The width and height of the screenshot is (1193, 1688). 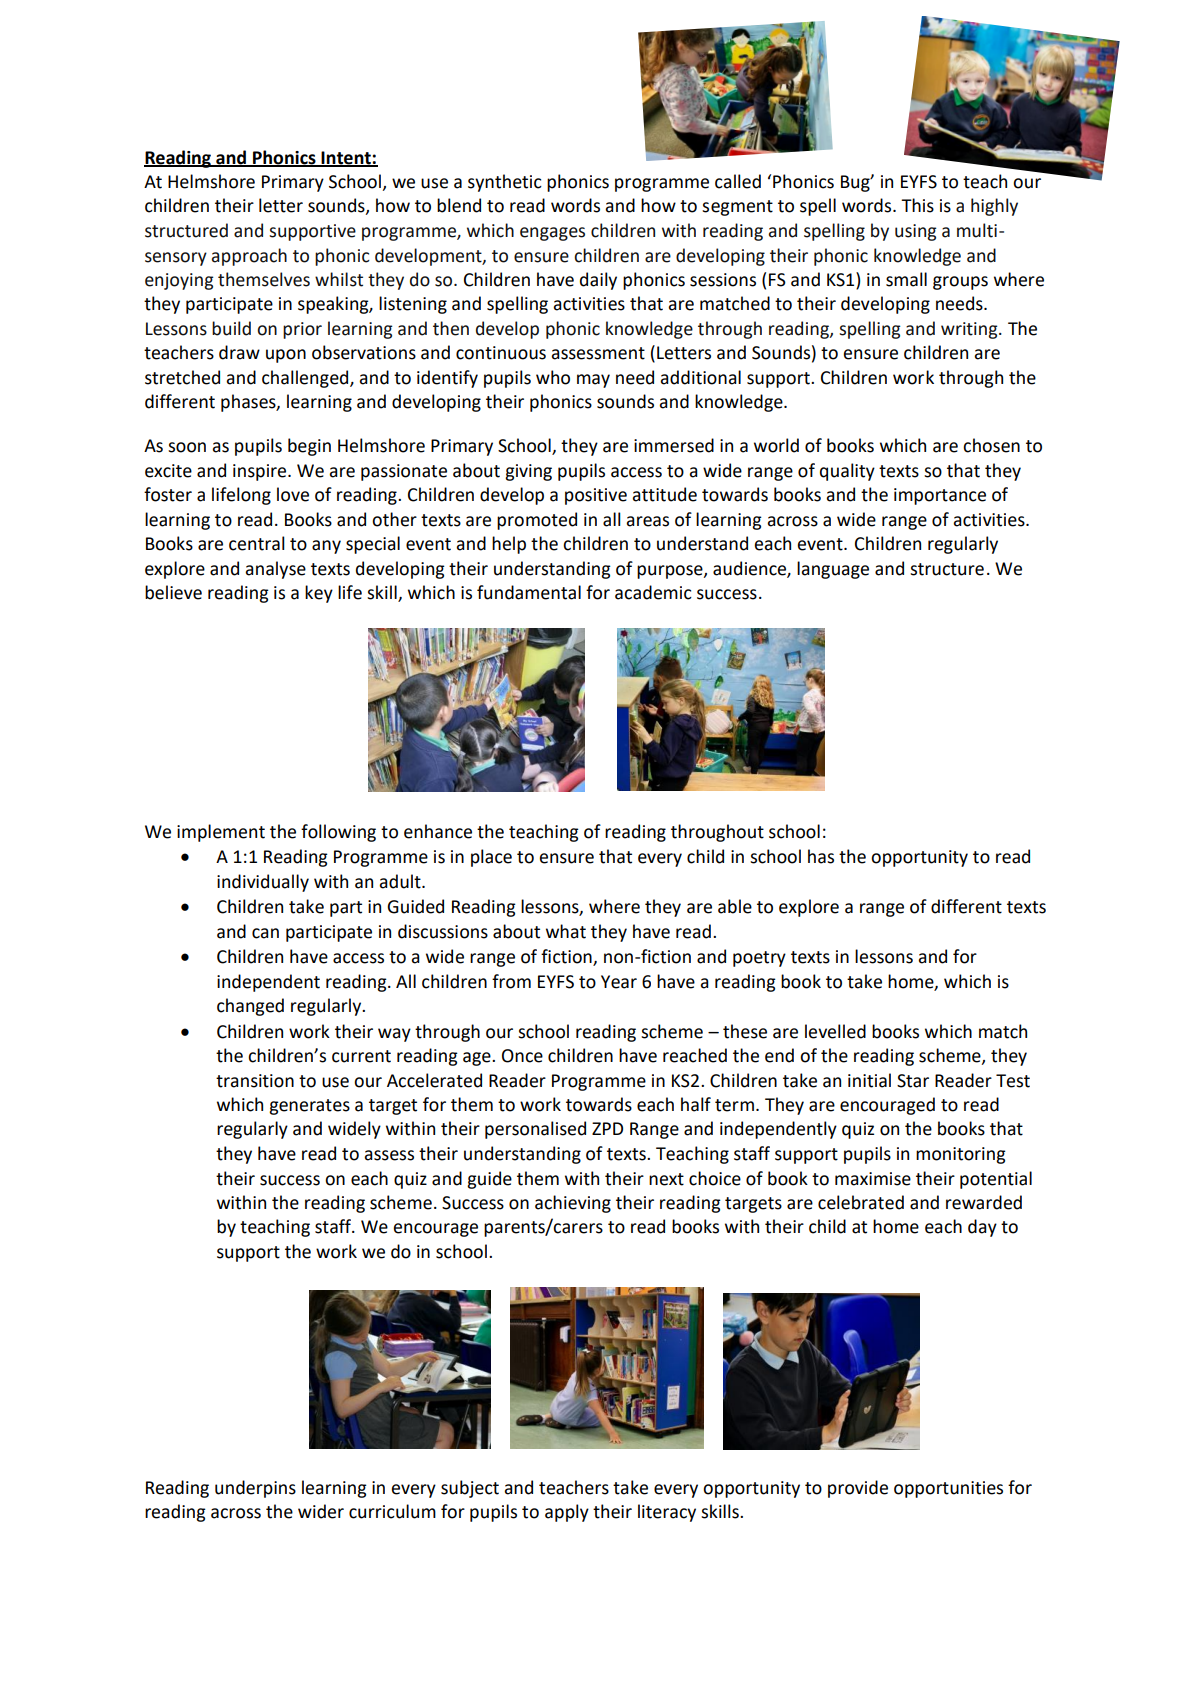 What do you see at coordinates (491, 858) in the screenshot?
I see `place` at bounding box center [491, 858].
